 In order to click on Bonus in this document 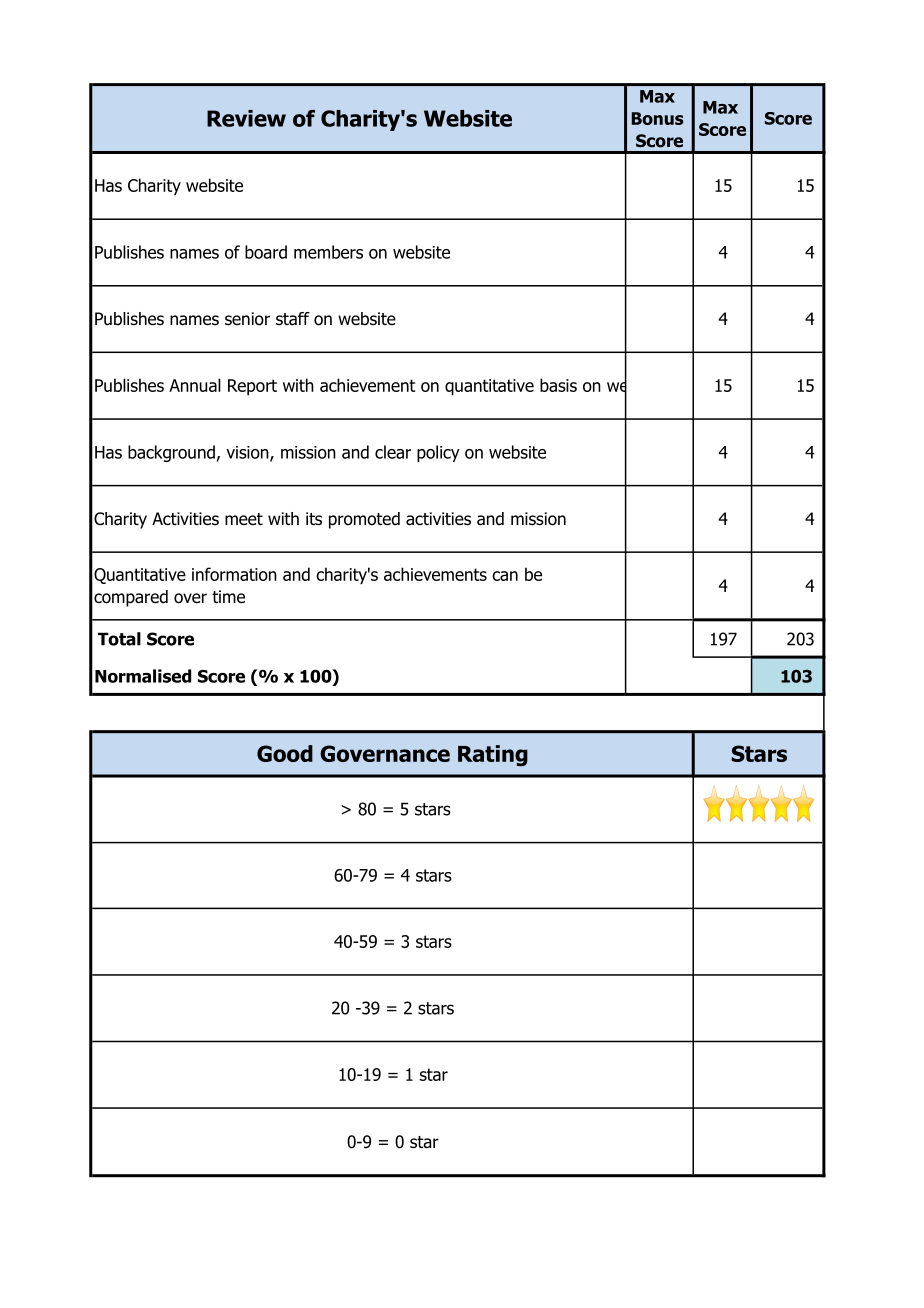, I will do `click(658, 118)`.
